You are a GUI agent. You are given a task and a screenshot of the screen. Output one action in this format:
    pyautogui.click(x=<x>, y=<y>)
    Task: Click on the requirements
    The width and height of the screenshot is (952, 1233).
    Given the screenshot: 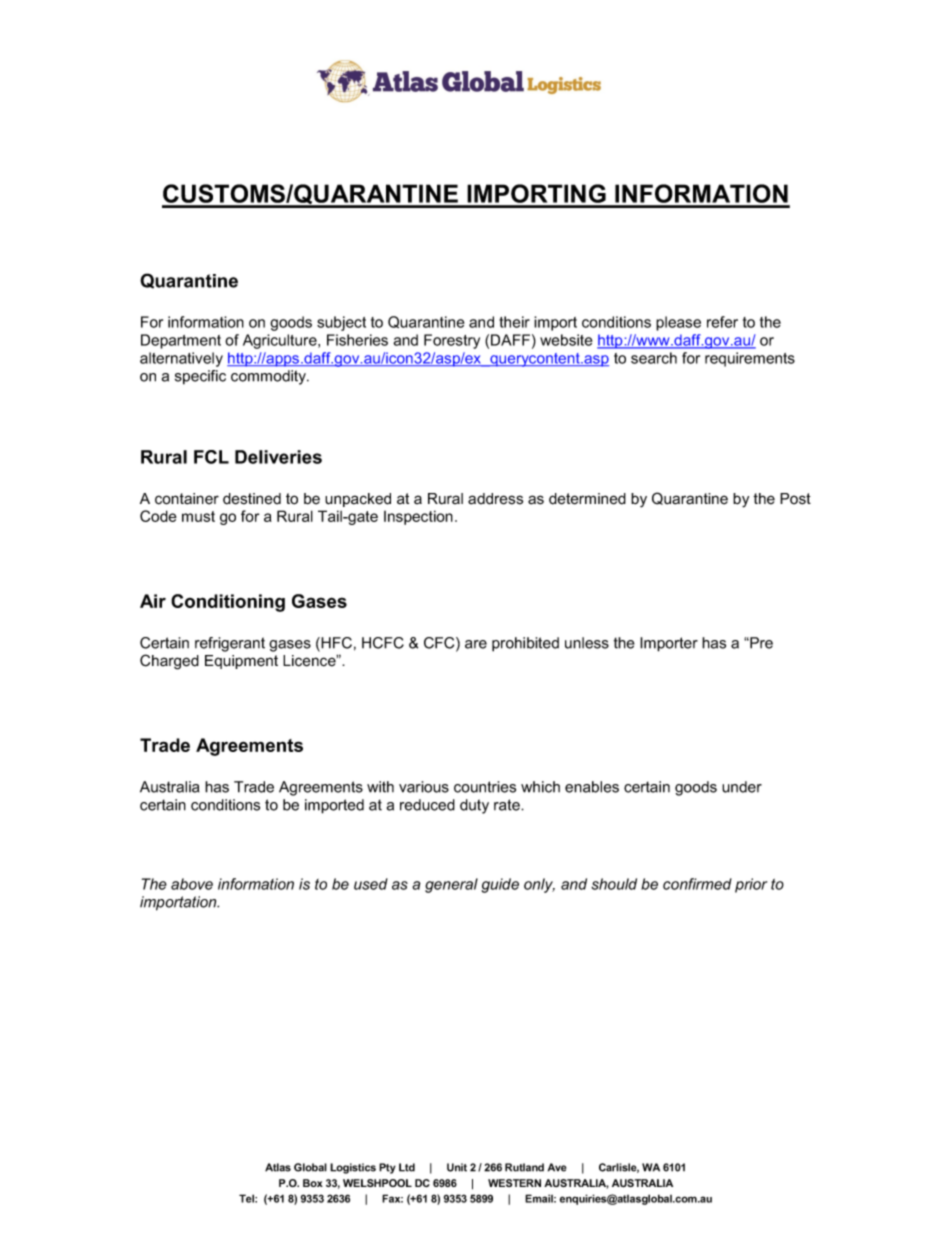 What is the action you would take?
    pyautogui.click(x=750, y=359)
